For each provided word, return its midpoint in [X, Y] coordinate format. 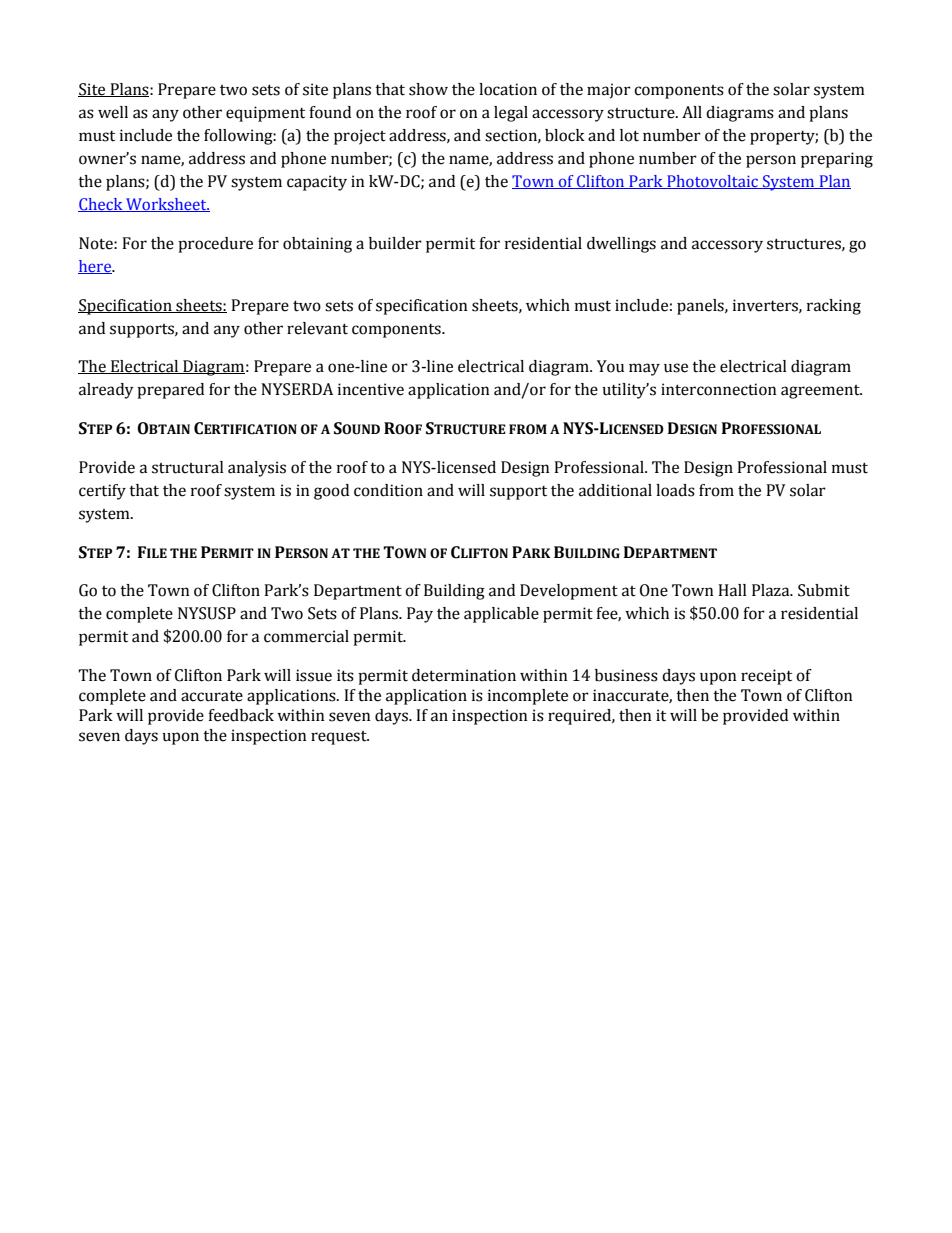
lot [629, 135]
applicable [501, 615]
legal [511, 114]
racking [834, 307]
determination [464, 675]
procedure [215, 245]
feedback [241, 715]
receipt [766, 677]
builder [395, 243]
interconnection [719, 389]
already [106, 391]
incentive [371, 389]
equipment [265, 114]
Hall [732, 590]
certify [102, 492]
